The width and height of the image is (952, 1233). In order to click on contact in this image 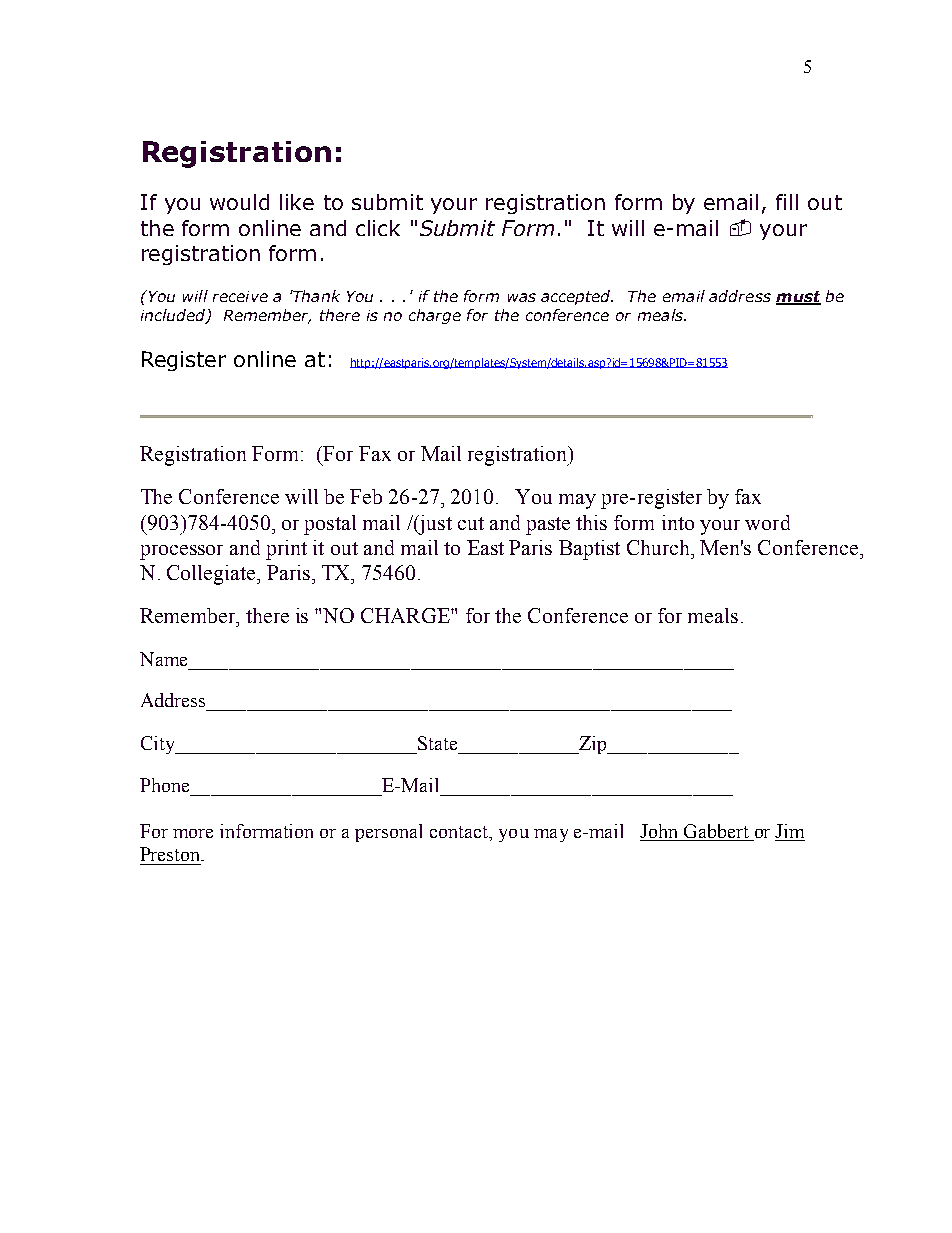, I will do `click(460, 832)`.
